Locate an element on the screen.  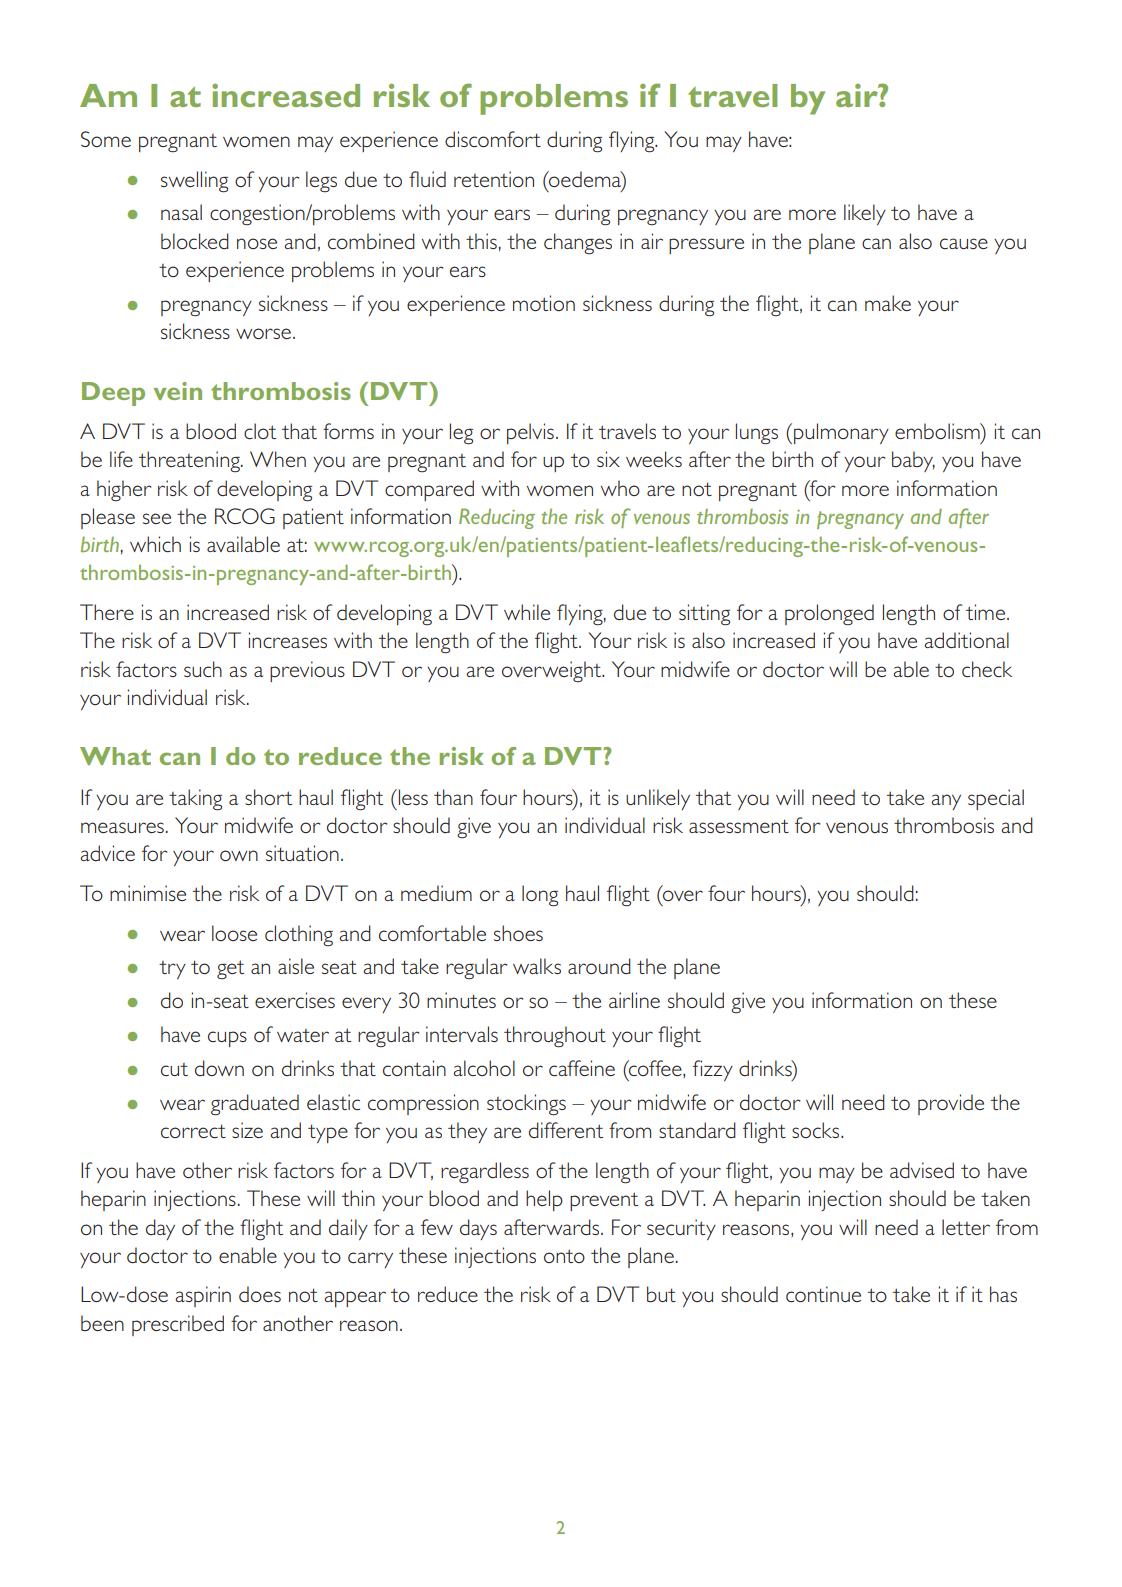
aspirin is located at coordinates (203, 1296).
